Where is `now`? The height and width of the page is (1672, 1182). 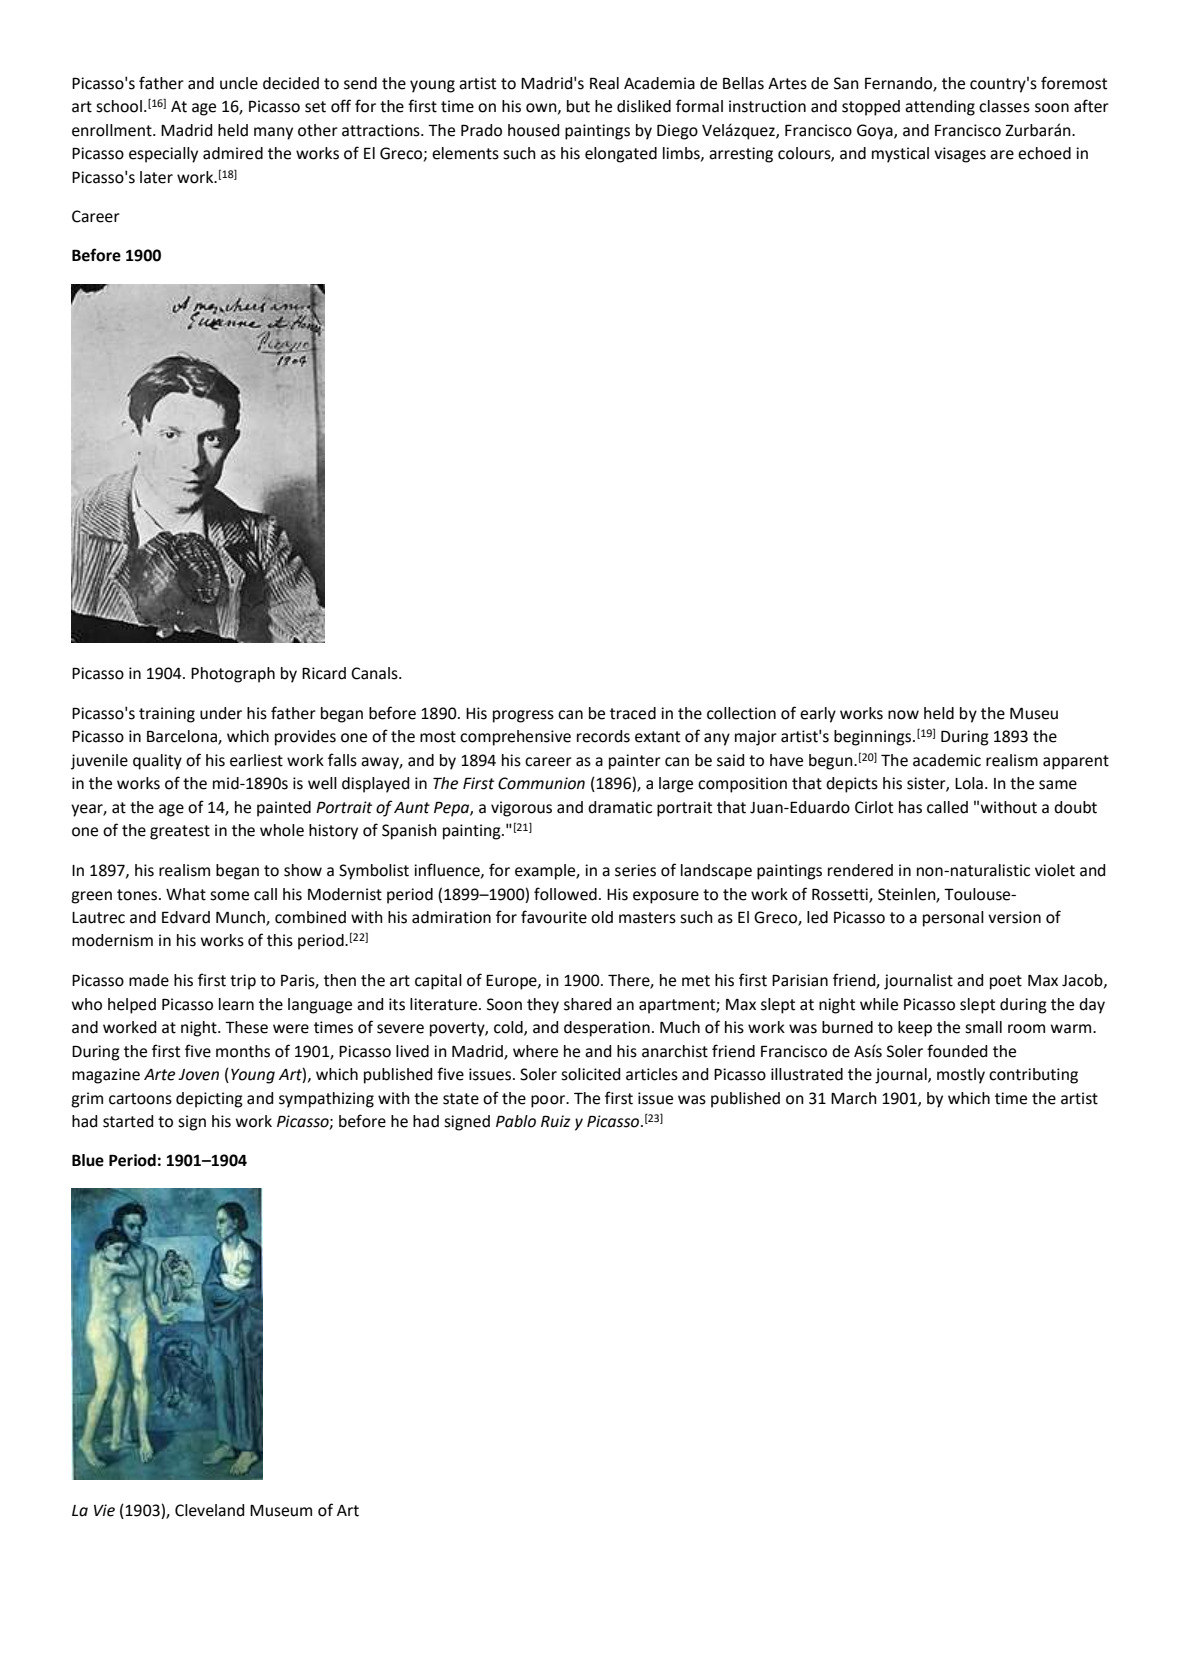
now is located at coordinates (903, 715).
